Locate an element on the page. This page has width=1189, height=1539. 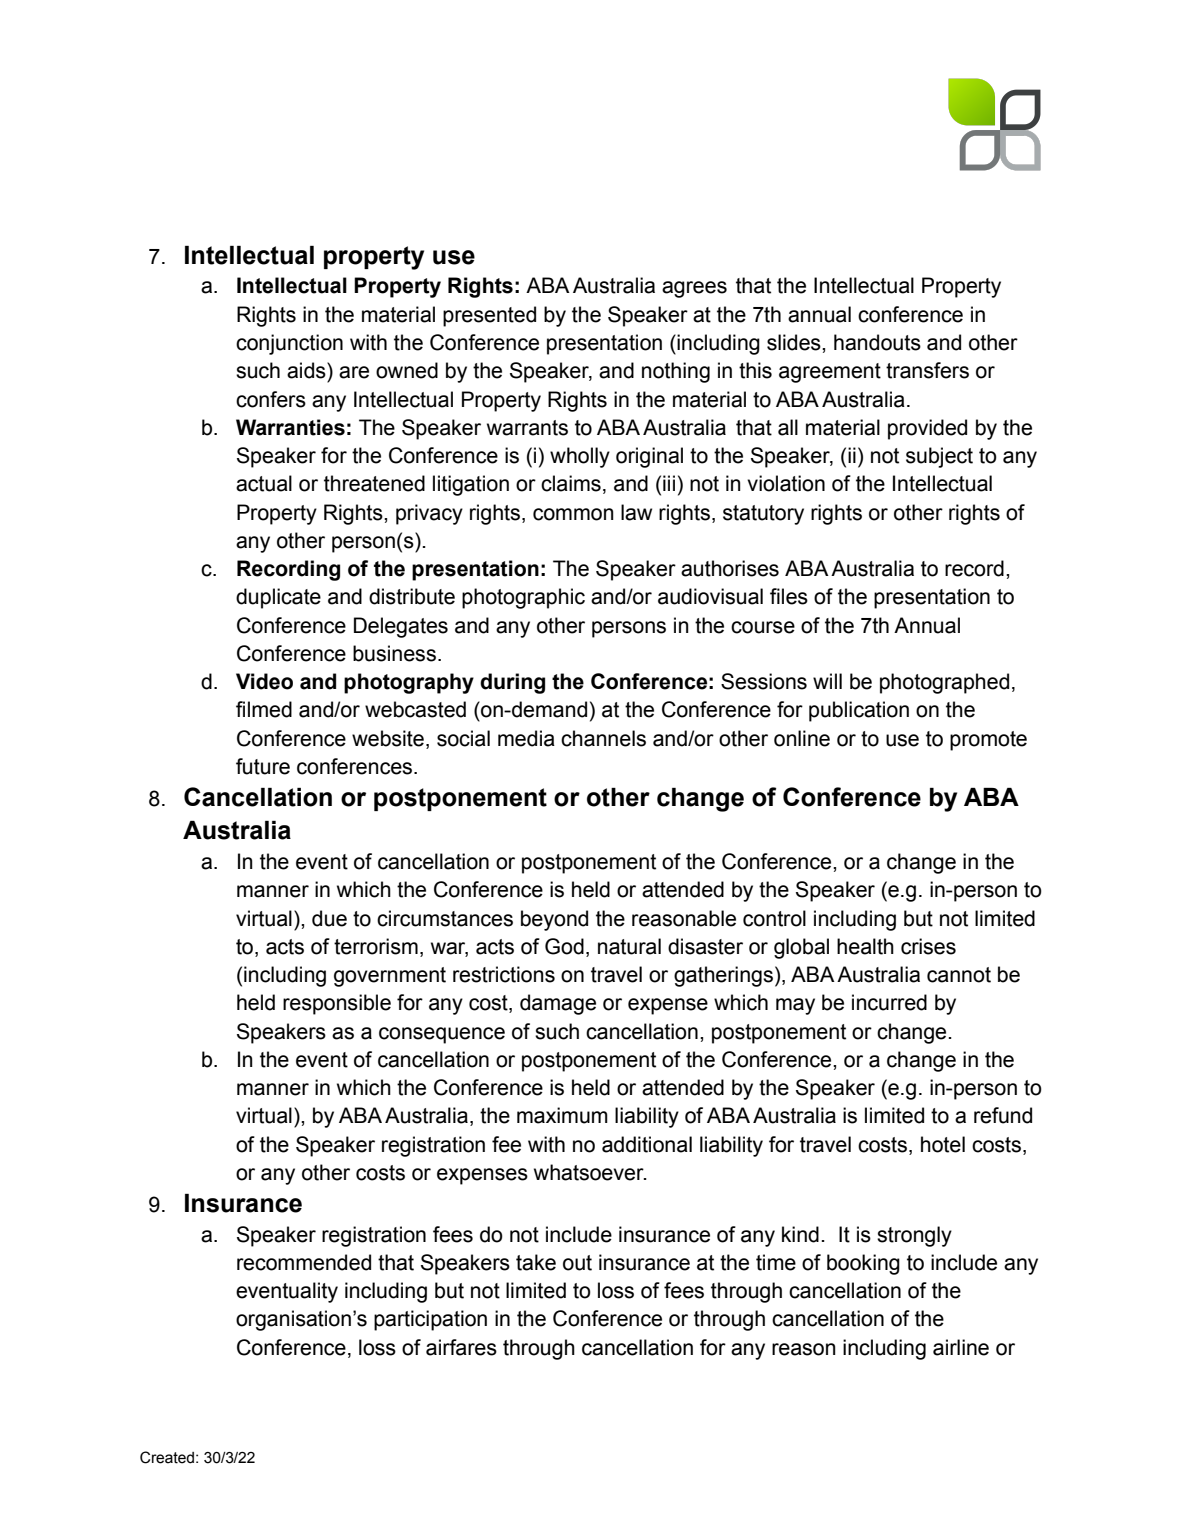
Created is located at coordinates (167, 1457).
